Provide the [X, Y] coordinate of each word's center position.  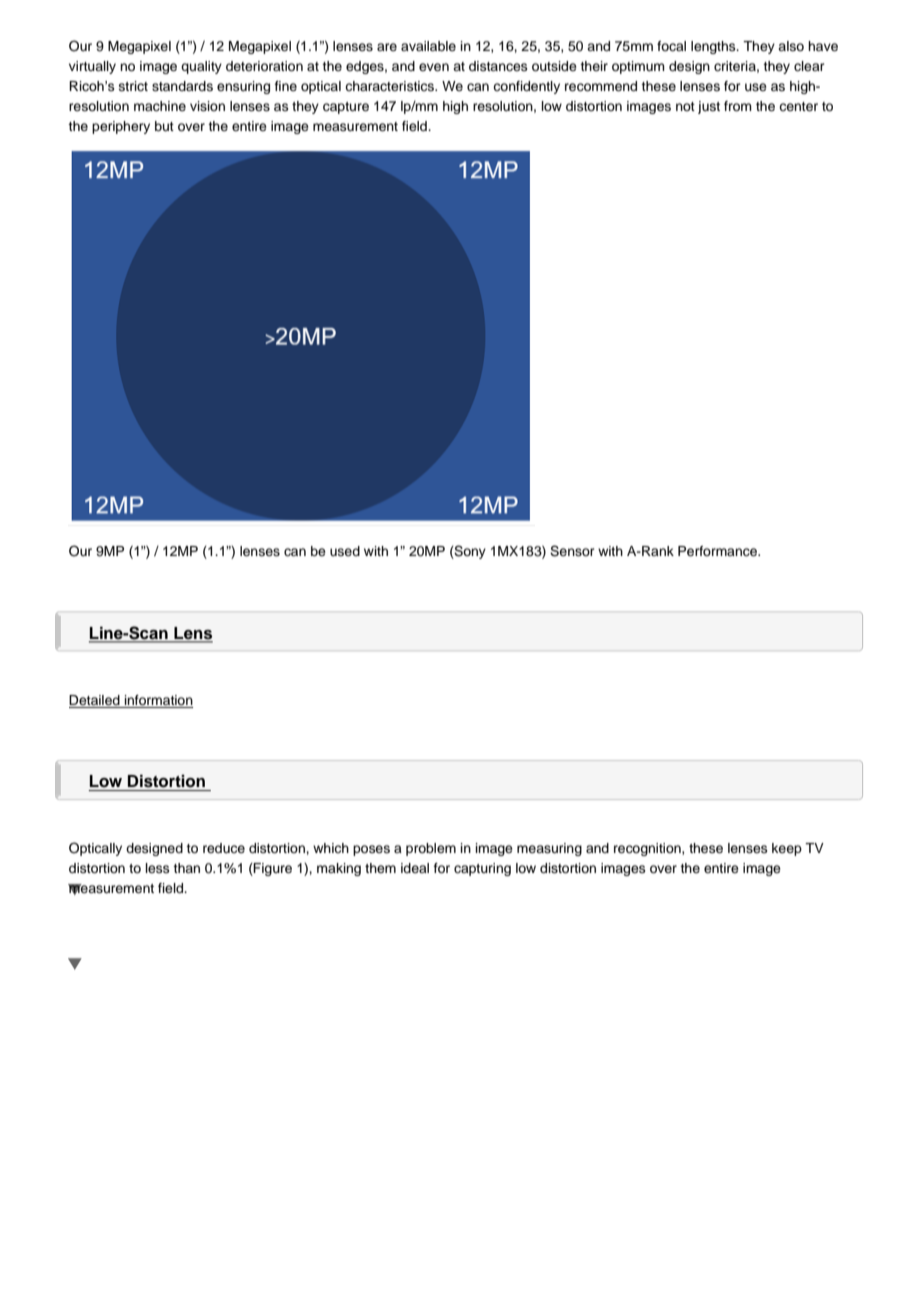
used [345, 551]
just [709, 107]
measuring [549, 849]
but [164, 126]
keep [787, 849]
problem [431, 849]
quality [201, 67]
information [159, 700]
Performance [719, 551]
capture [346, 108]
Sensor [572, 551]
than [186, 868]
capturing [482, 869]
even [434, 67]
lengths [714, 47]
